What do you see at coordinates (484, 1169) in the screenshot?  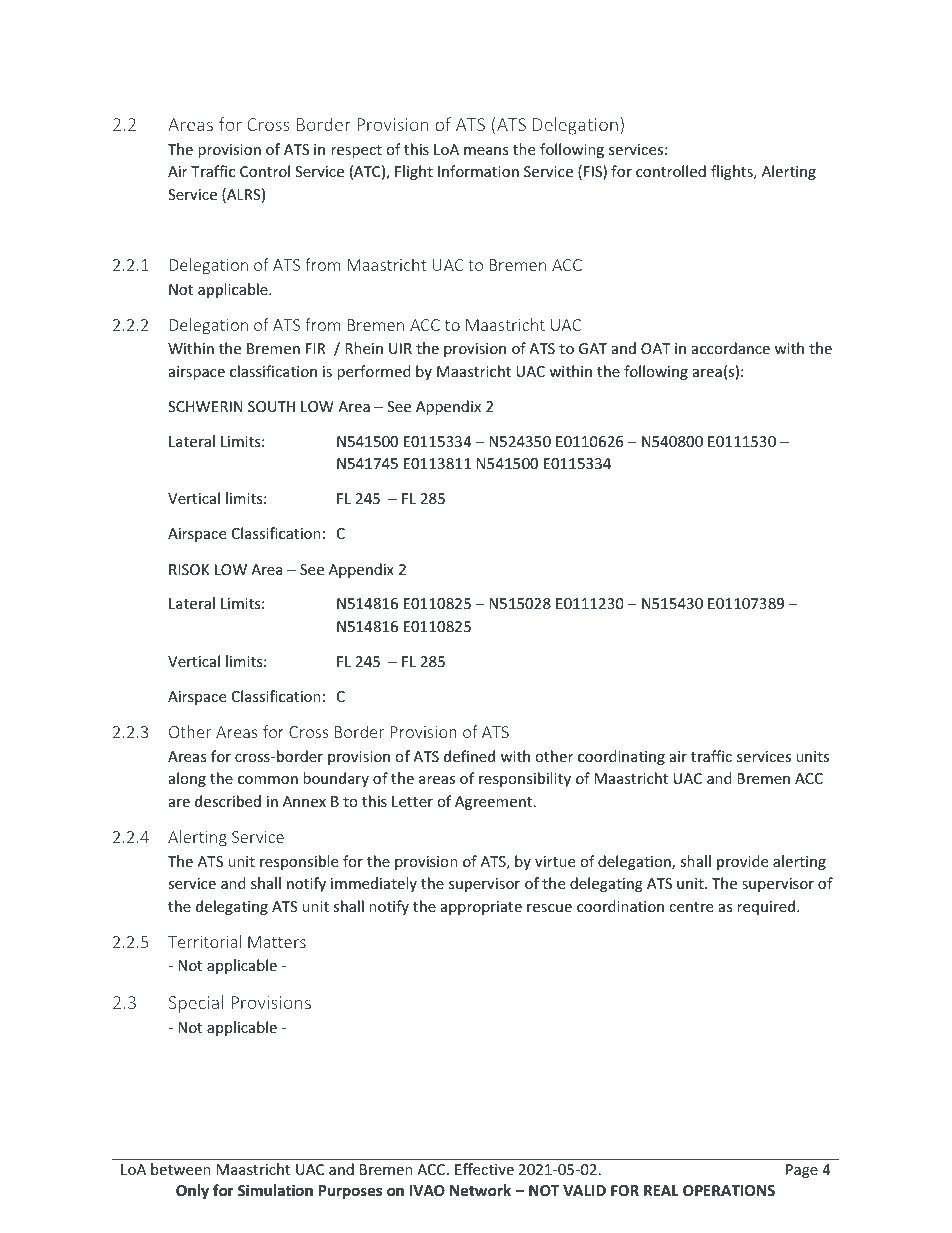 I see `Effective` at bounding box center [484, 1169].
